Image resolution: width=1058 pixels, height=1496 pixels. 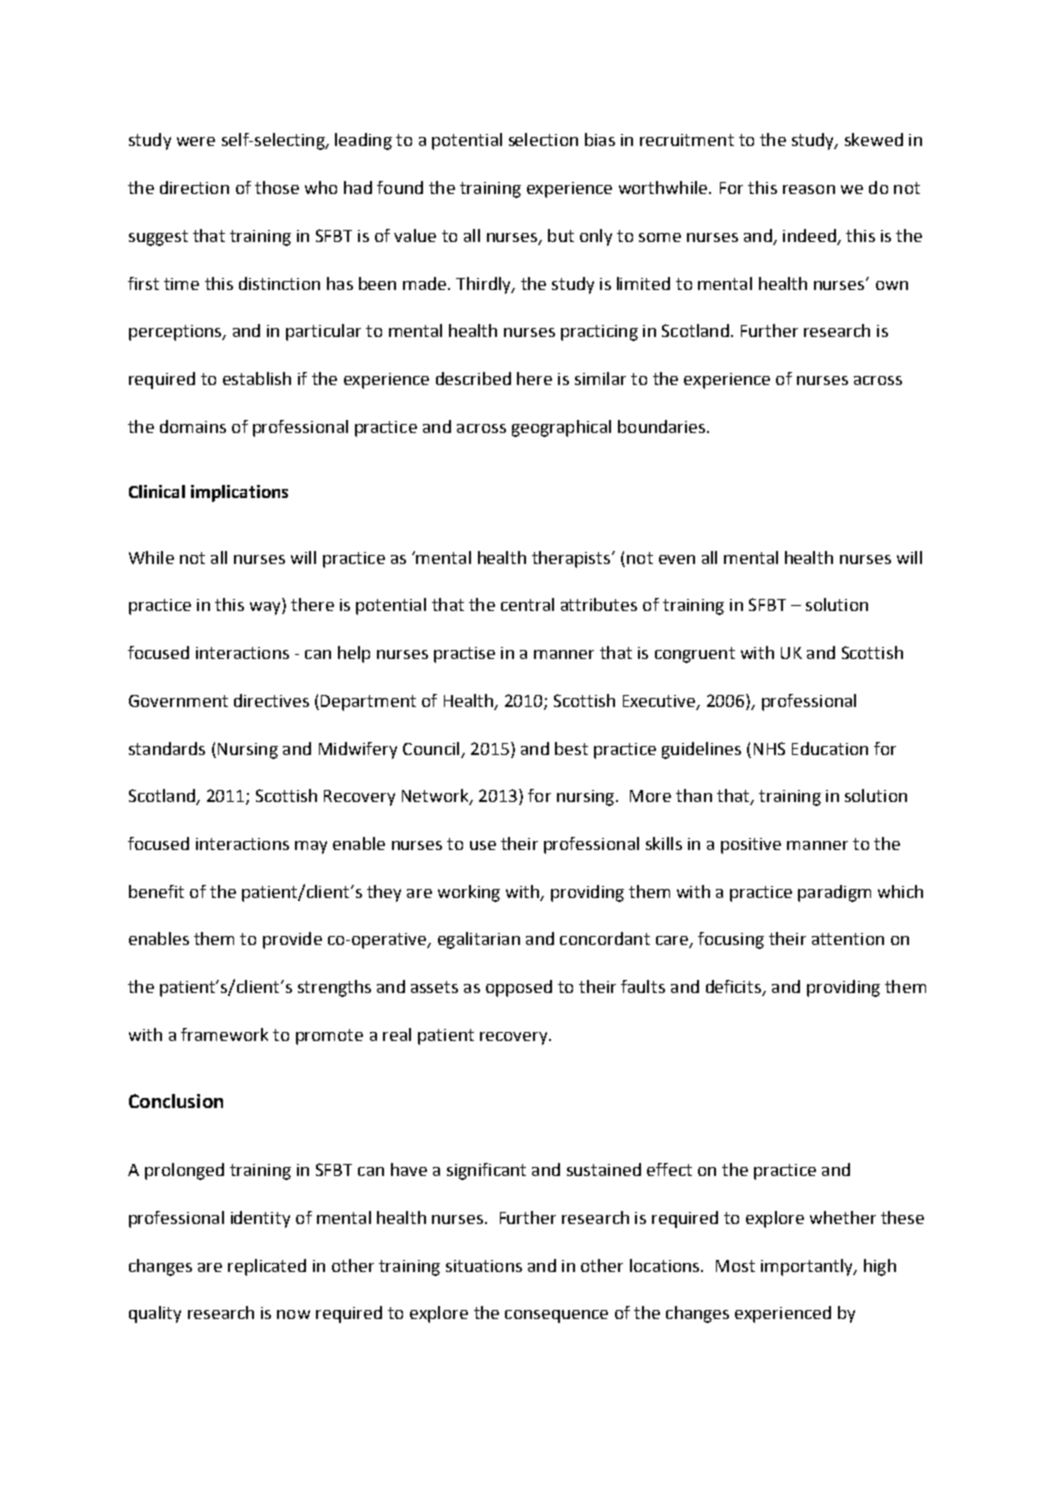 What do you see at coordinates (267, 1267) in the screenshot?
I see `replicated` at bounding box center [267, 1267].
